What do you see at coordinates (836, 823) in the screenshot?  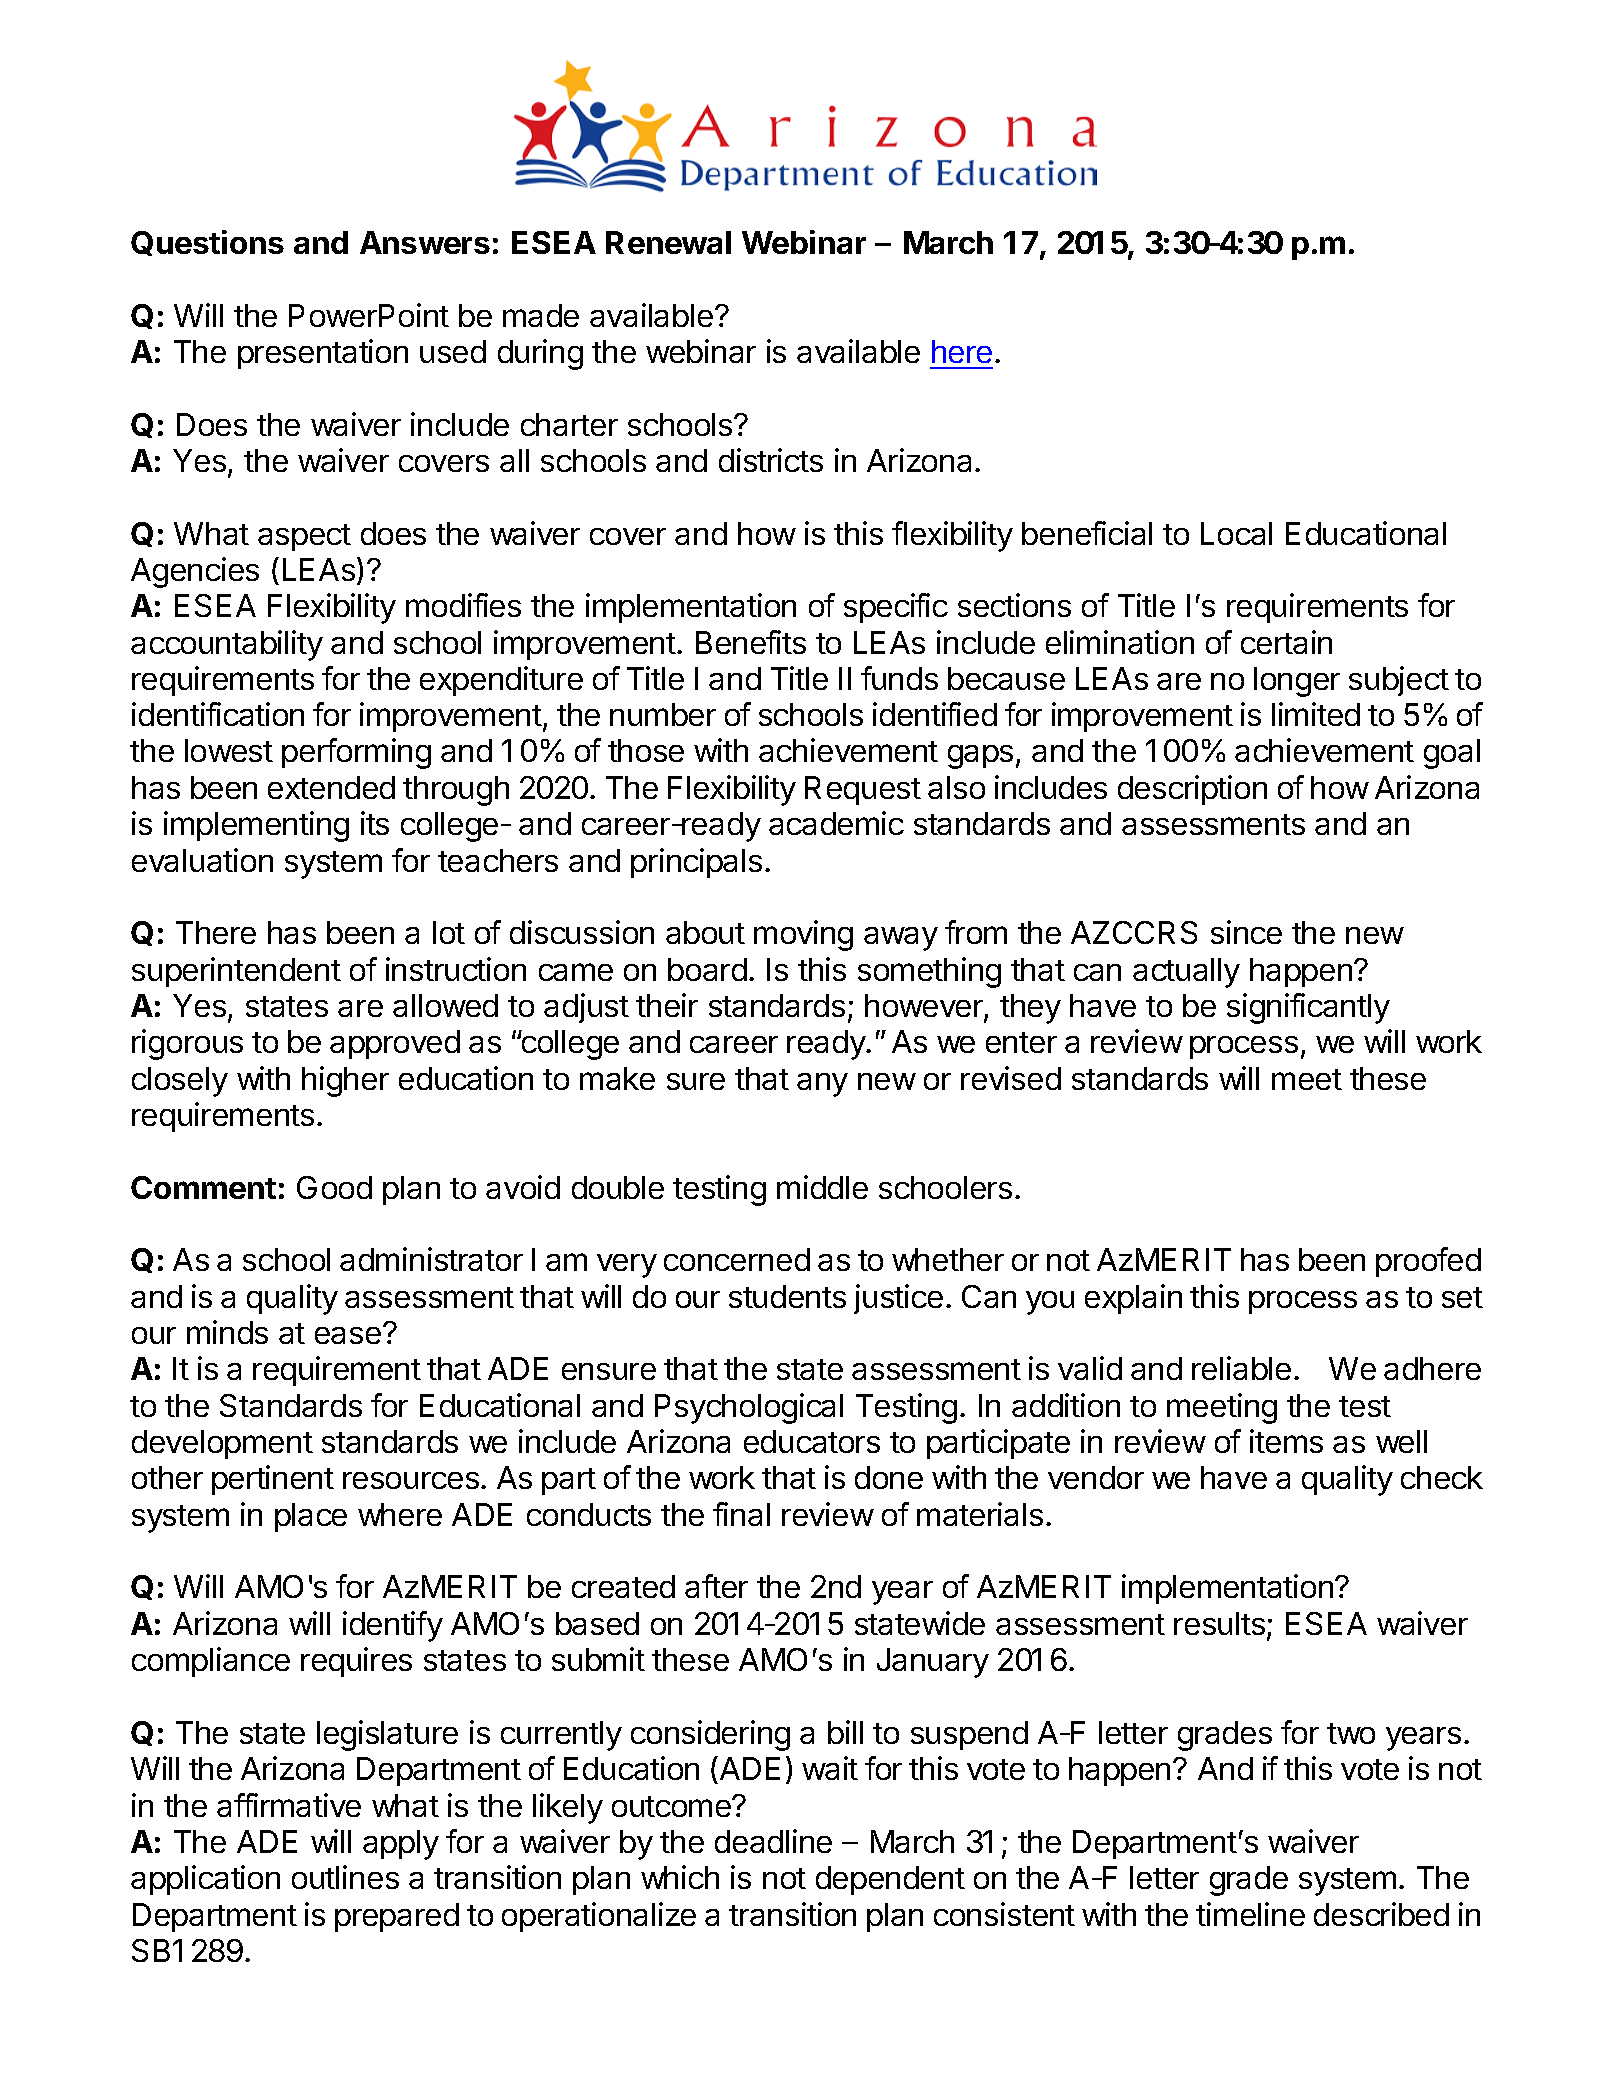 I see `academic` at bounding box center [836, 823].
